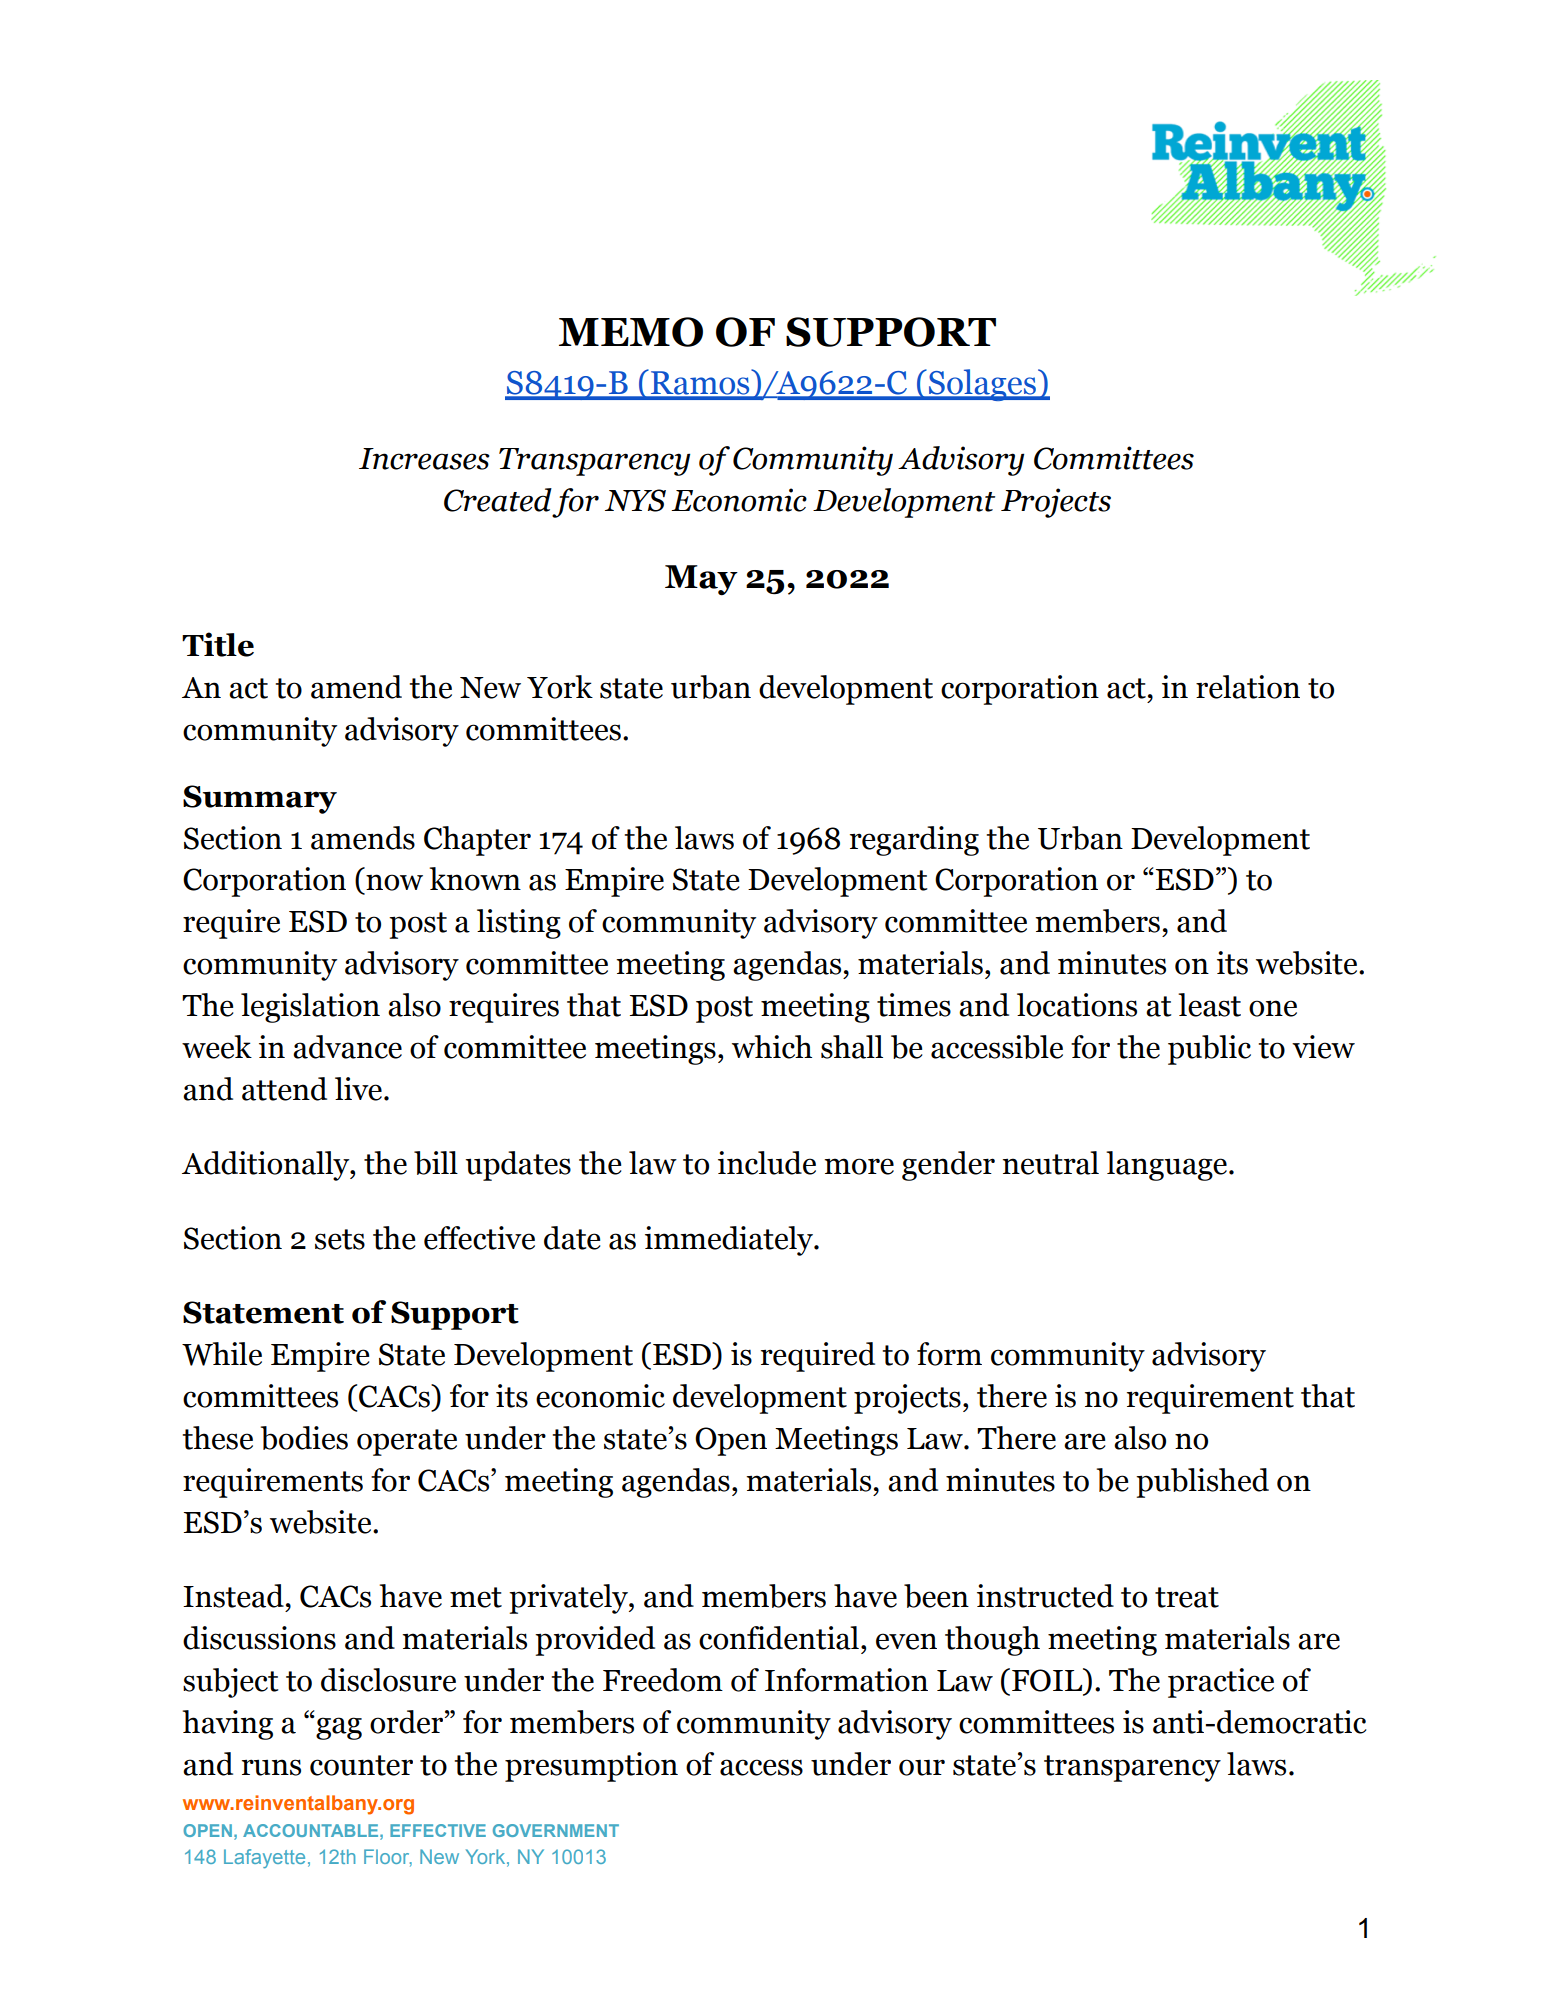 Image resolution: width=1555 pixels, height=2012 pixels. I want to click on immediately, so click(730, 1241).
